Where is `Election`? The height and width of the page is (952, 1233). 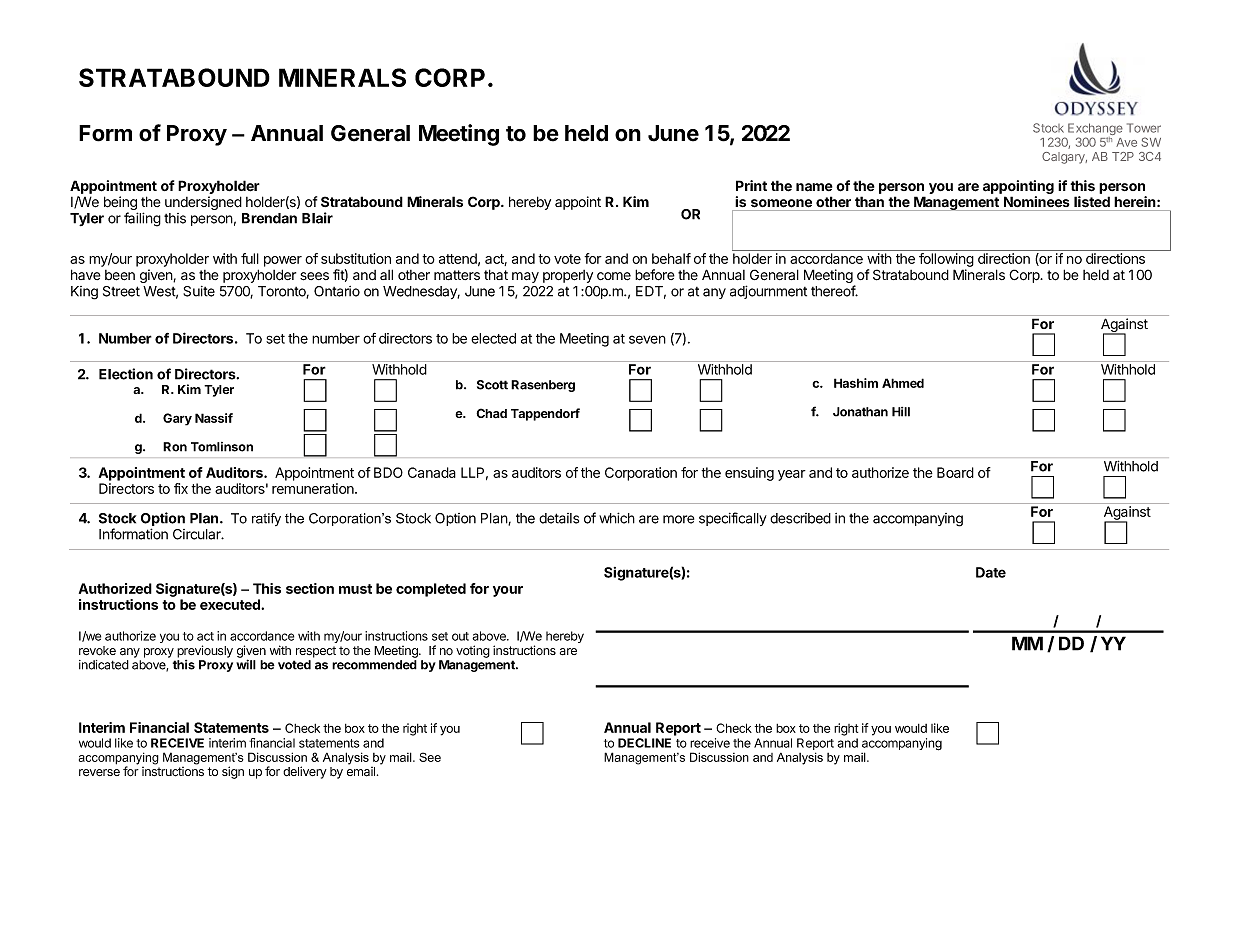
Election is located at coordinates (126, 374).
